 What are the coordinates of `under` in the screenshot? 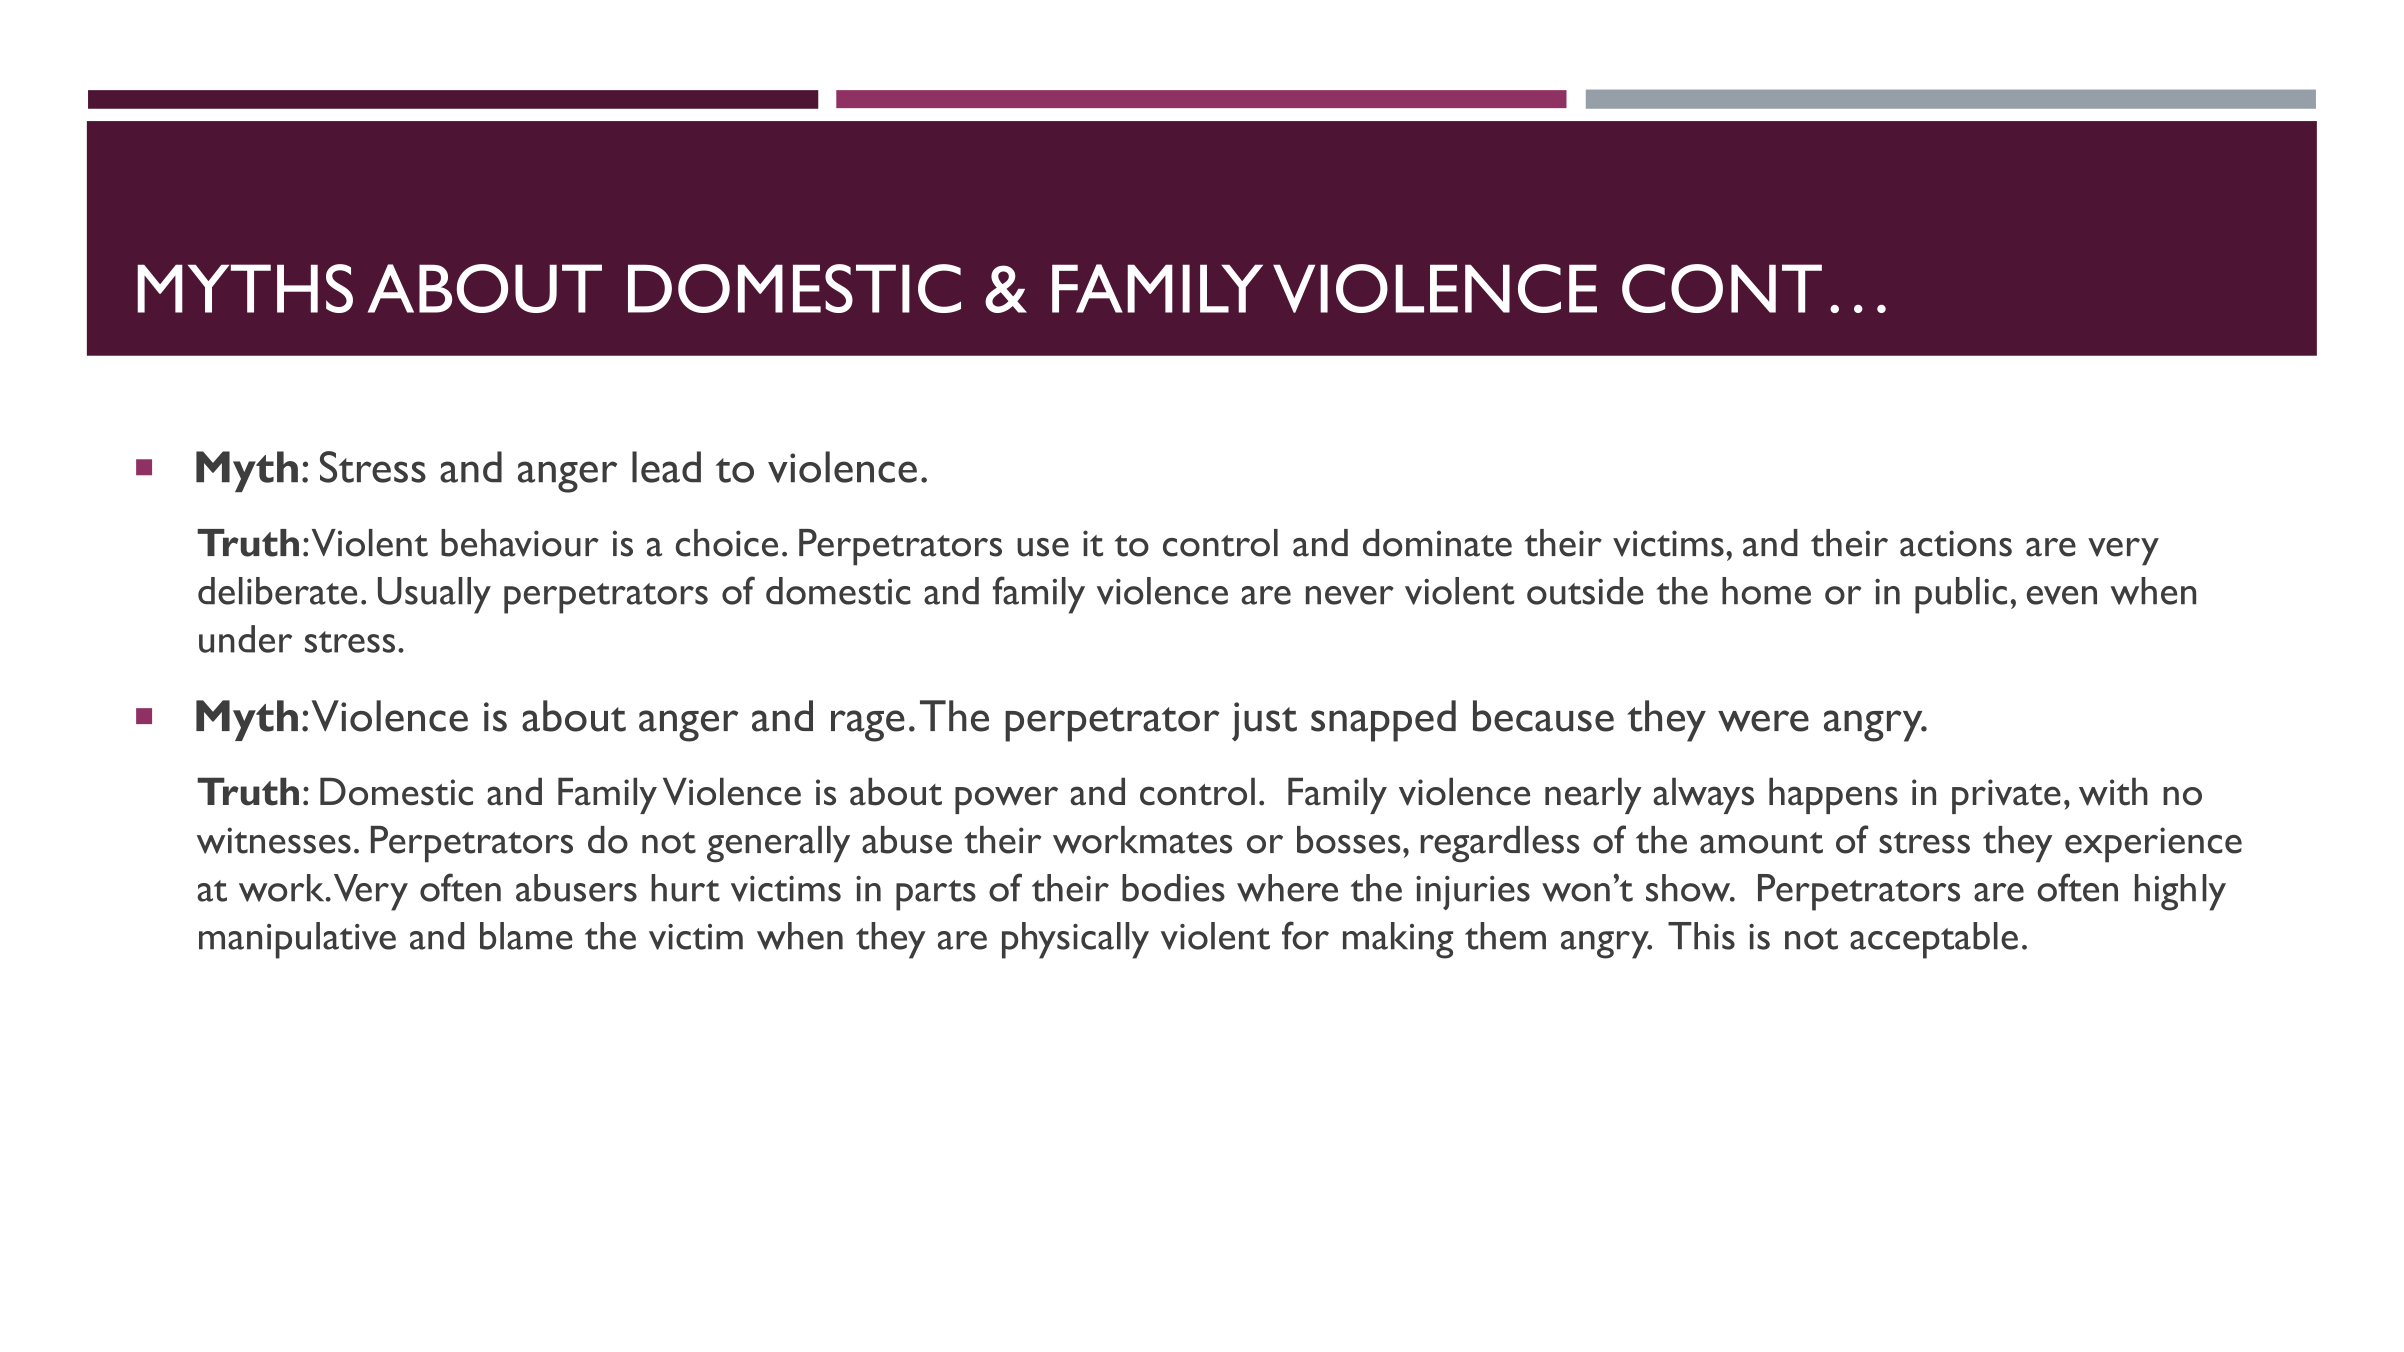 It's located at (245, 639).
